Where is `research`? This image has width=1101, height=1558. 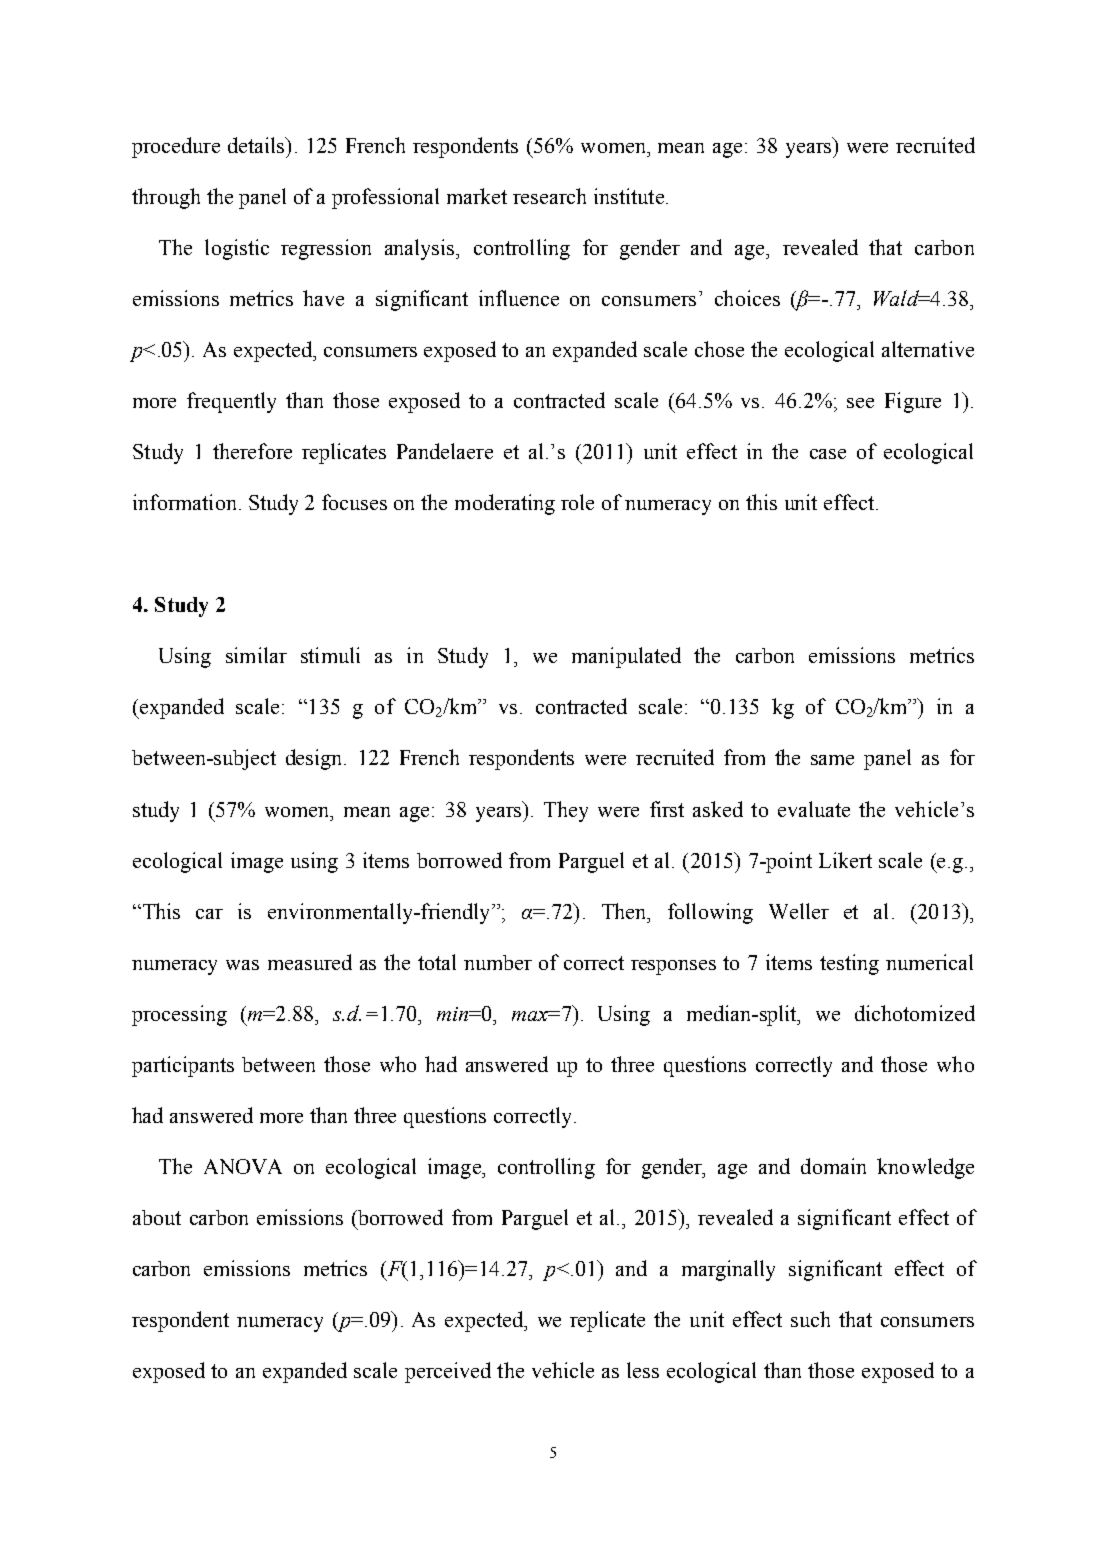
research is located at coordinates (549, 196).
